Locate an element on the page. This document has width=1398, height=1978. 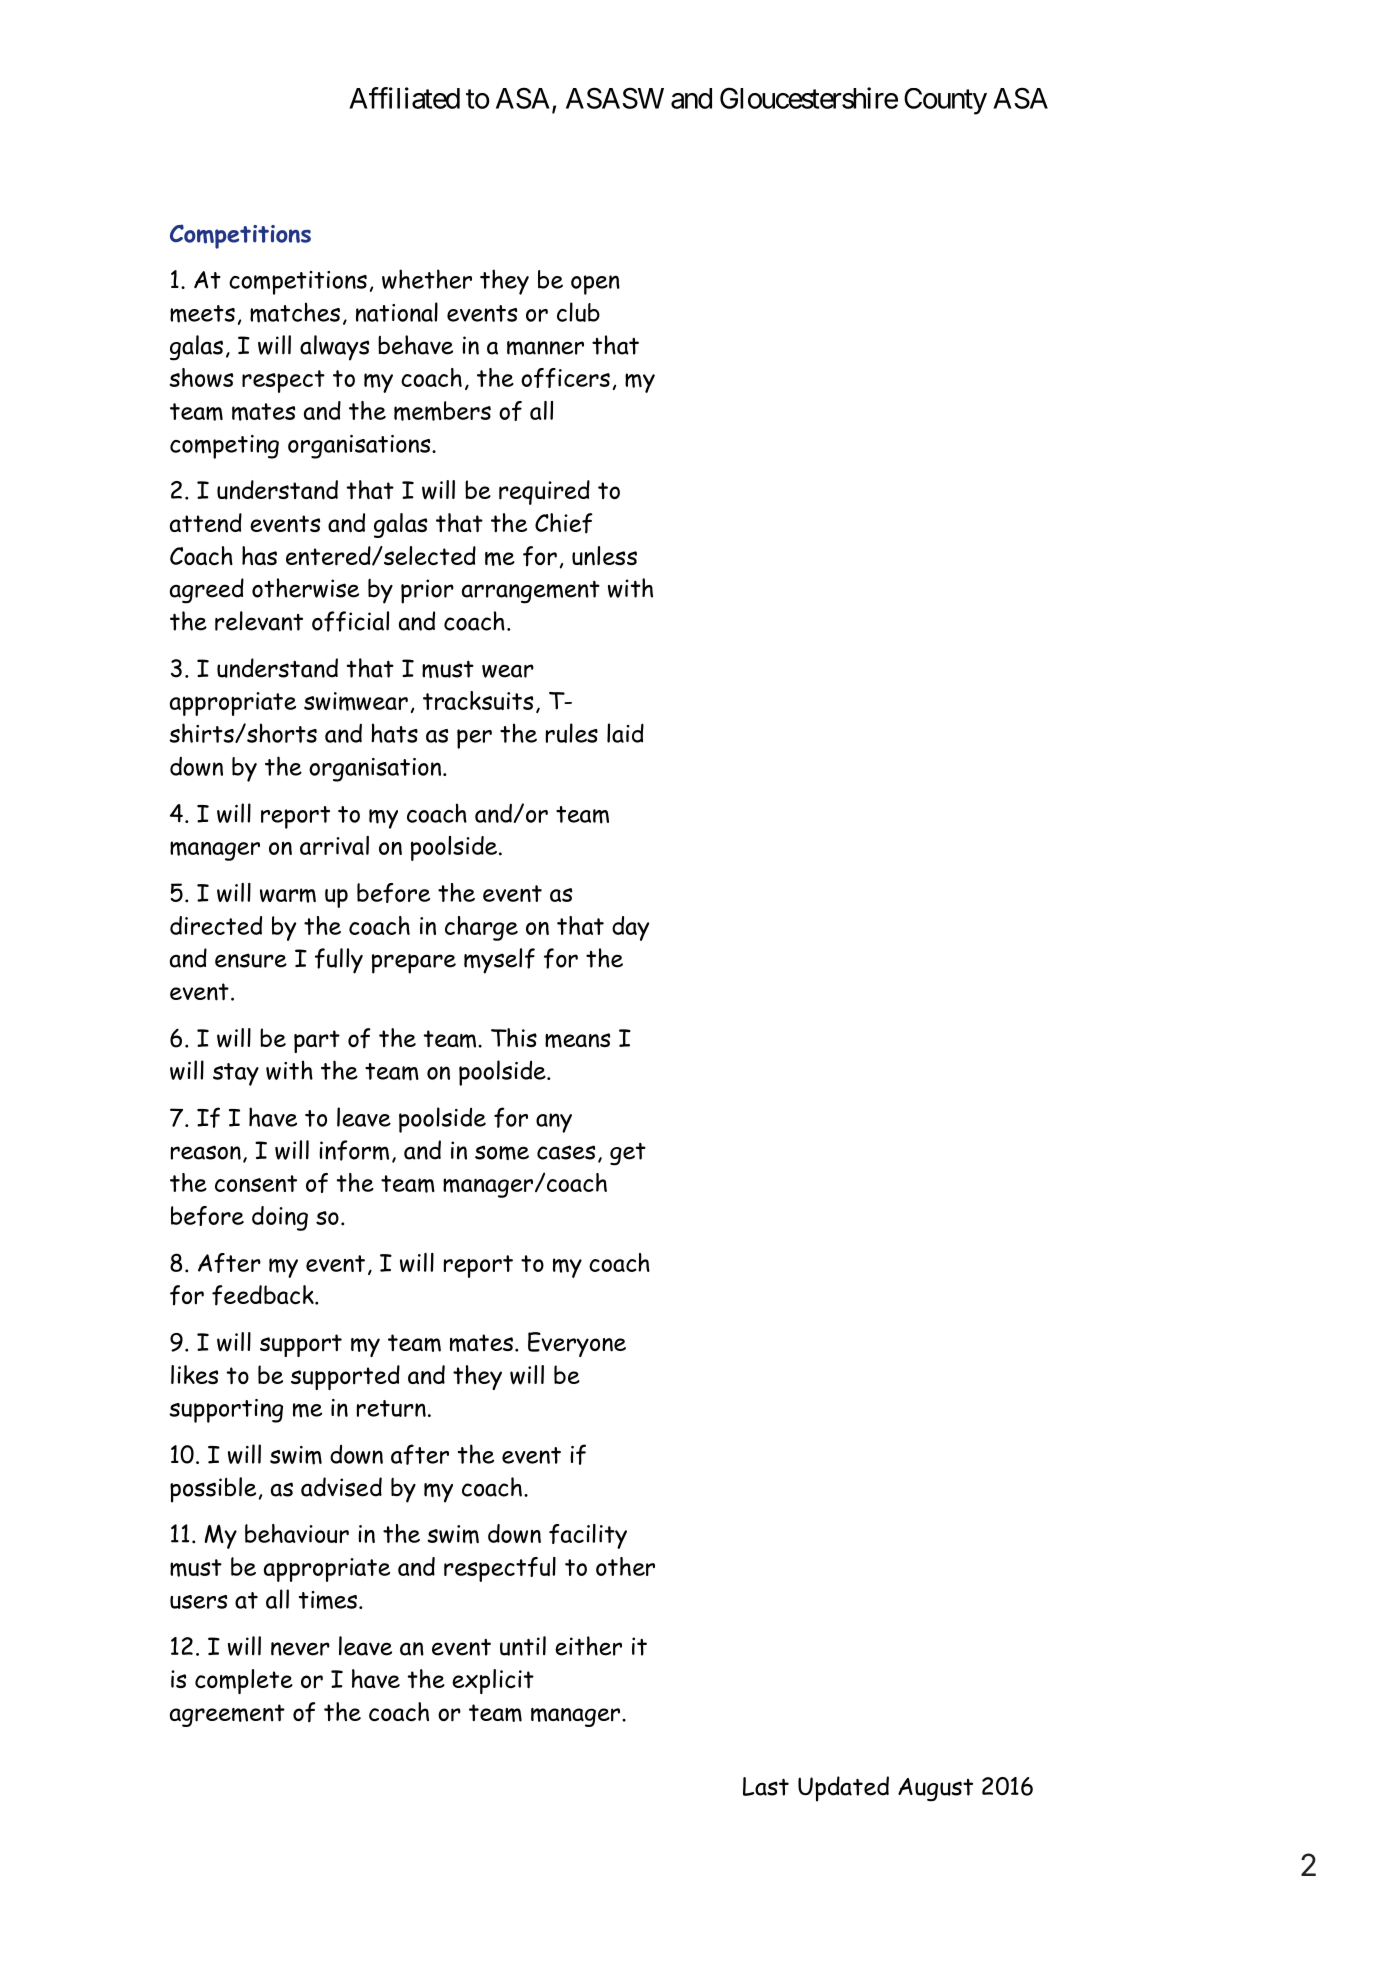
agreement is located at coordinates (227, 1715).
